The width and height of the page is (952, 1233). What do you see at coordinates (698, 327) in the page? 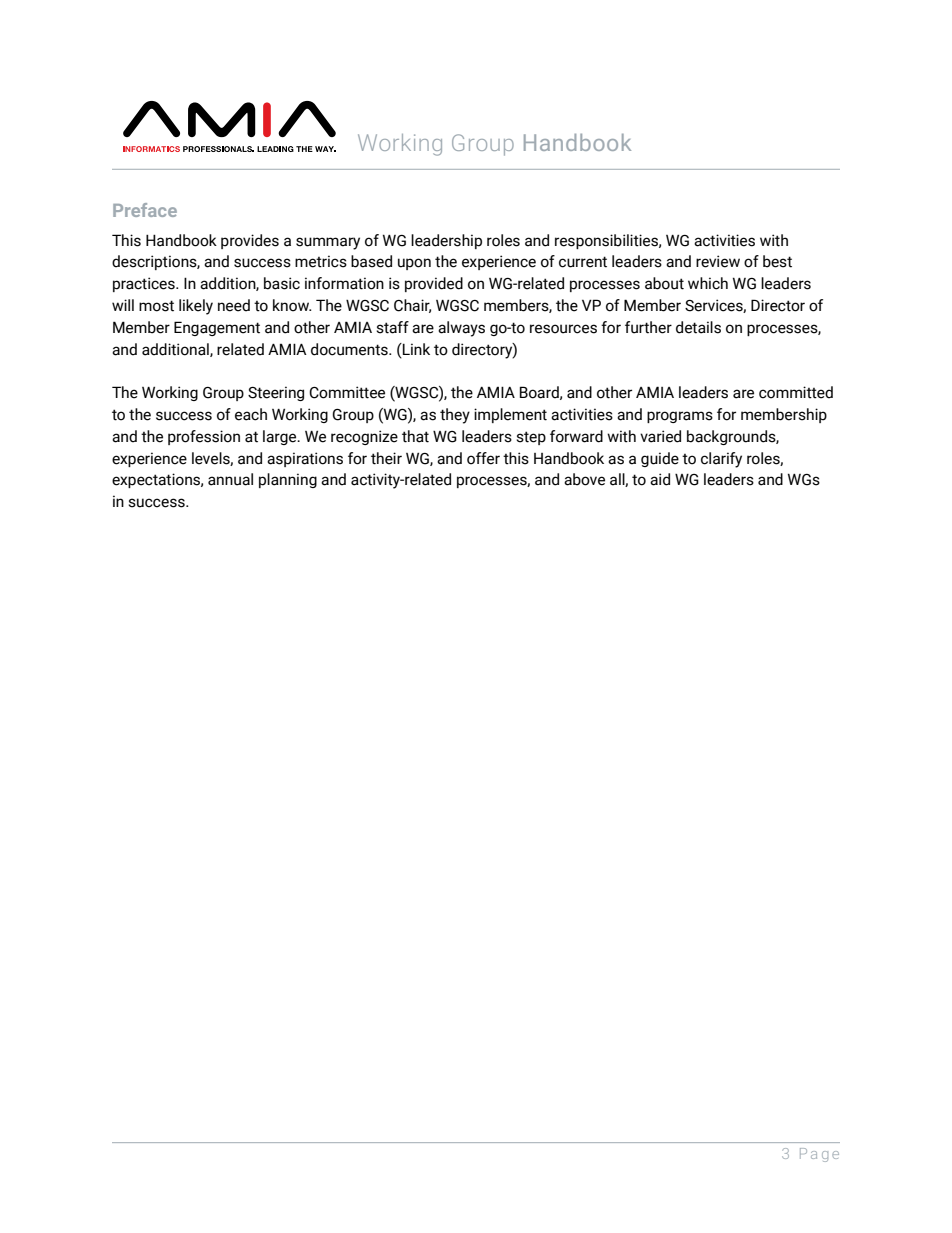
I see `details` at bounding box center [698, 327].
